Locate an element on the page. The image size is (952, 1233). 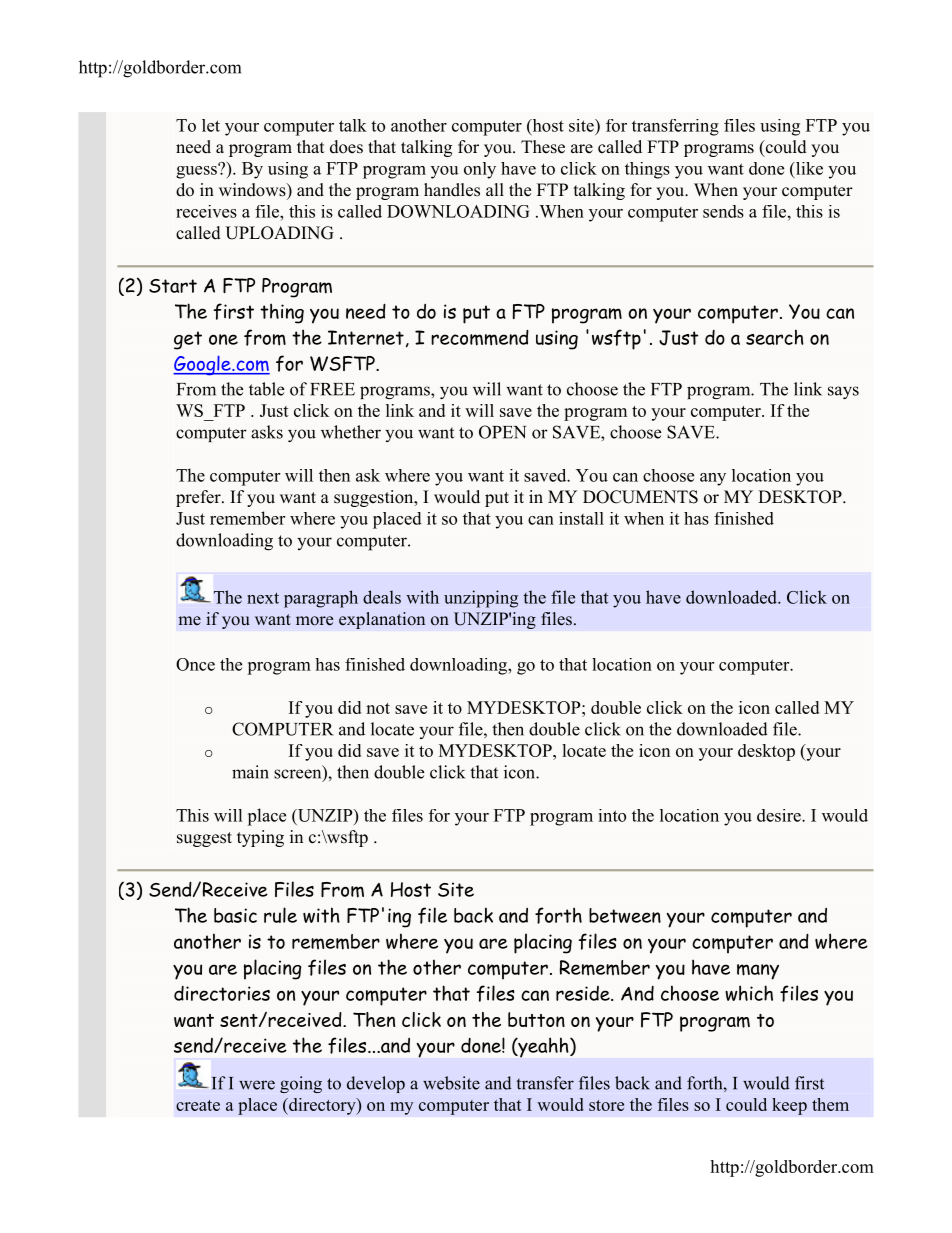
only is located at coordinates (480, 170).
